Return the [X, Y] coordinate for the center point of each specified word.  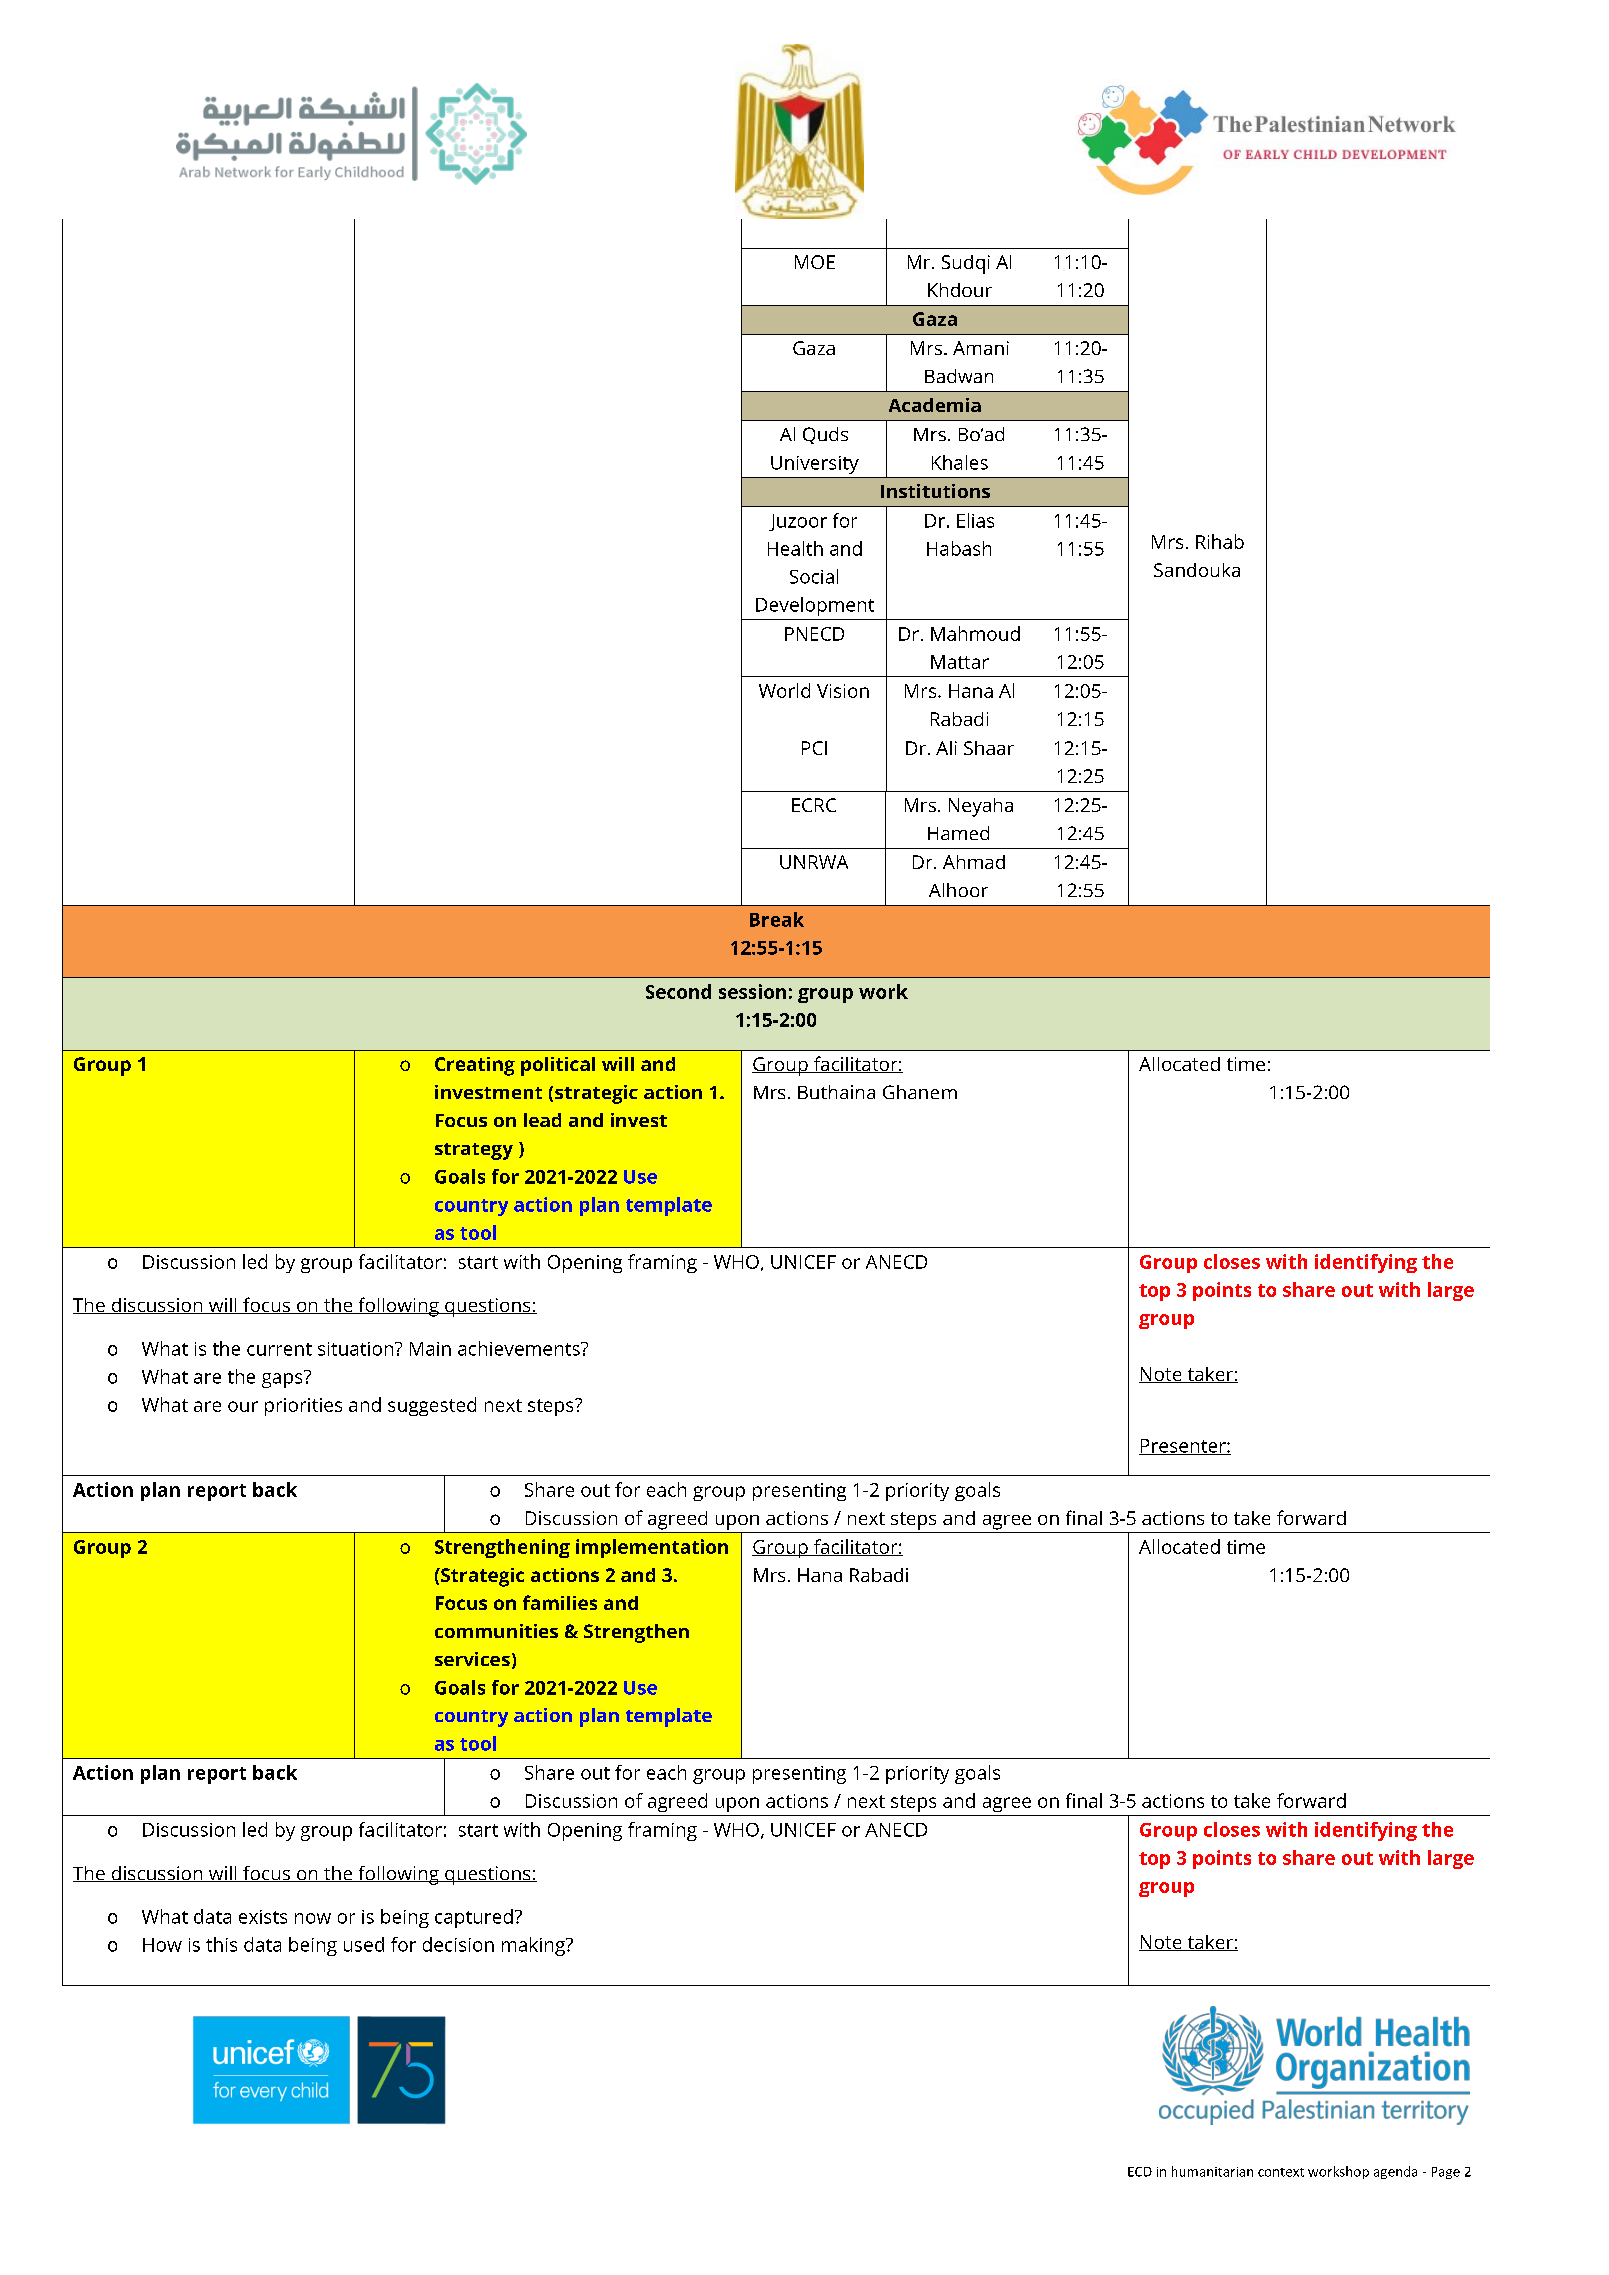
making [534, 1946]
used [364, 1944]
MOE [815, 262]
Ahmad [974, 862]
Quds [825, 435]
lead [542, 1120]
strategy [474, 1151]
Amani [981, 348]
